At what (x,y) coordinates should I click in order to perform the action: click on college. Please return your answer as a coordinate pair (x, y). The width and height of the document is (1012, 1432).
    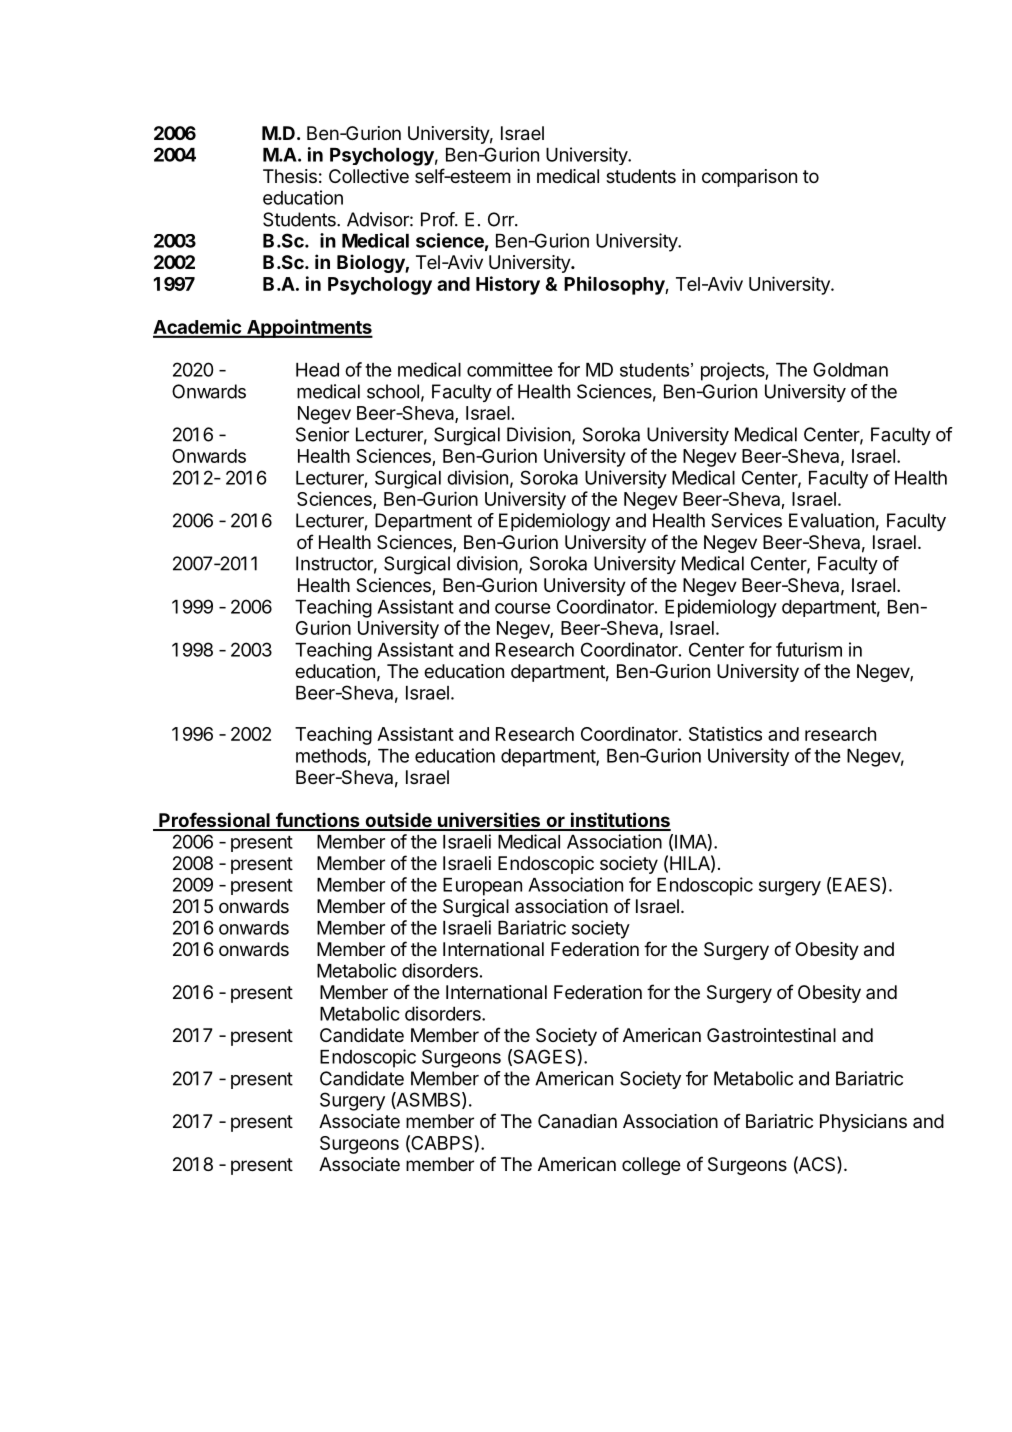
    Looking at the image, I should click on (651, 1166).
